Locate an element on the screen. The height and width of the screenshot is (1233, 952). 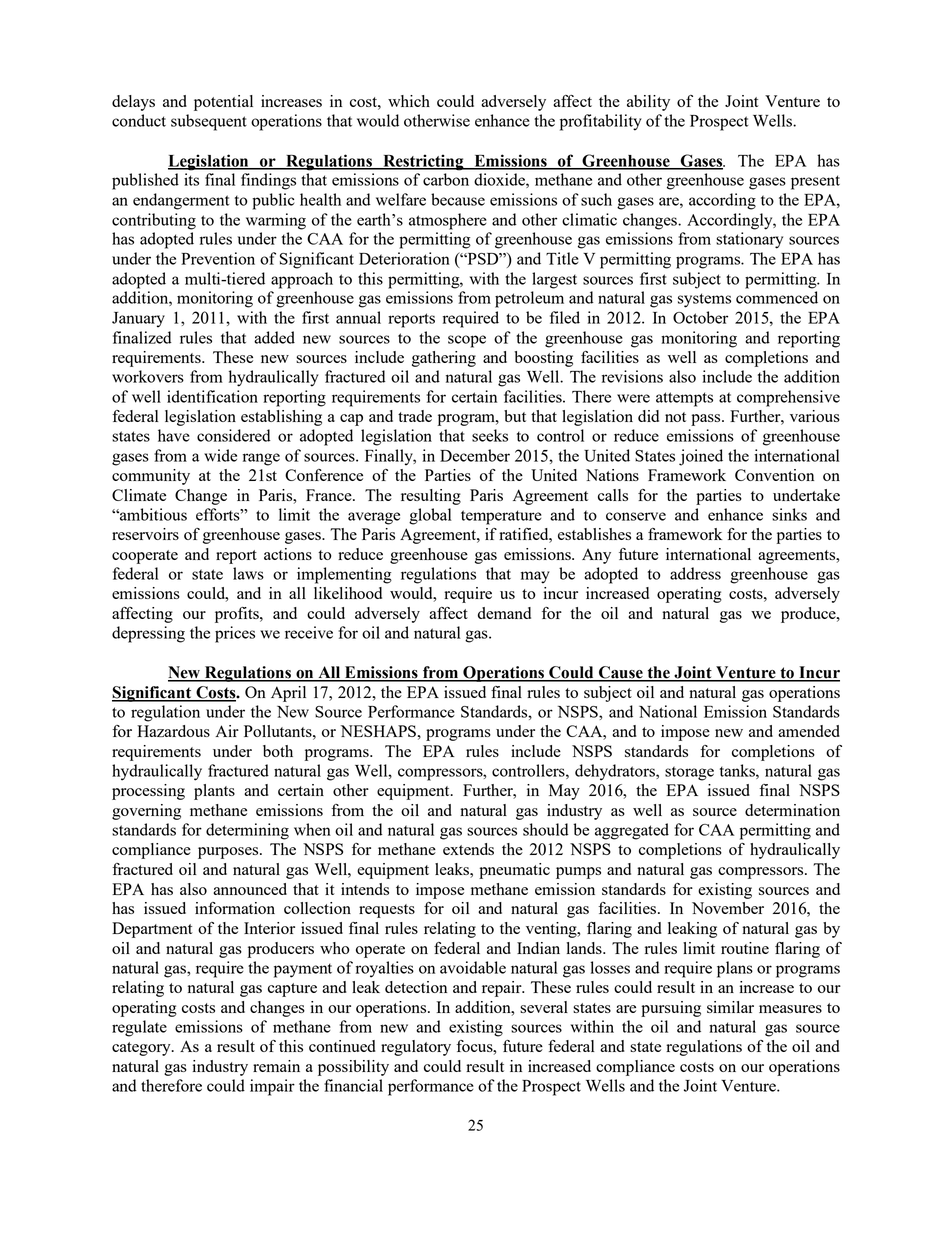
Restricting is located at coordinates (423, 162).
